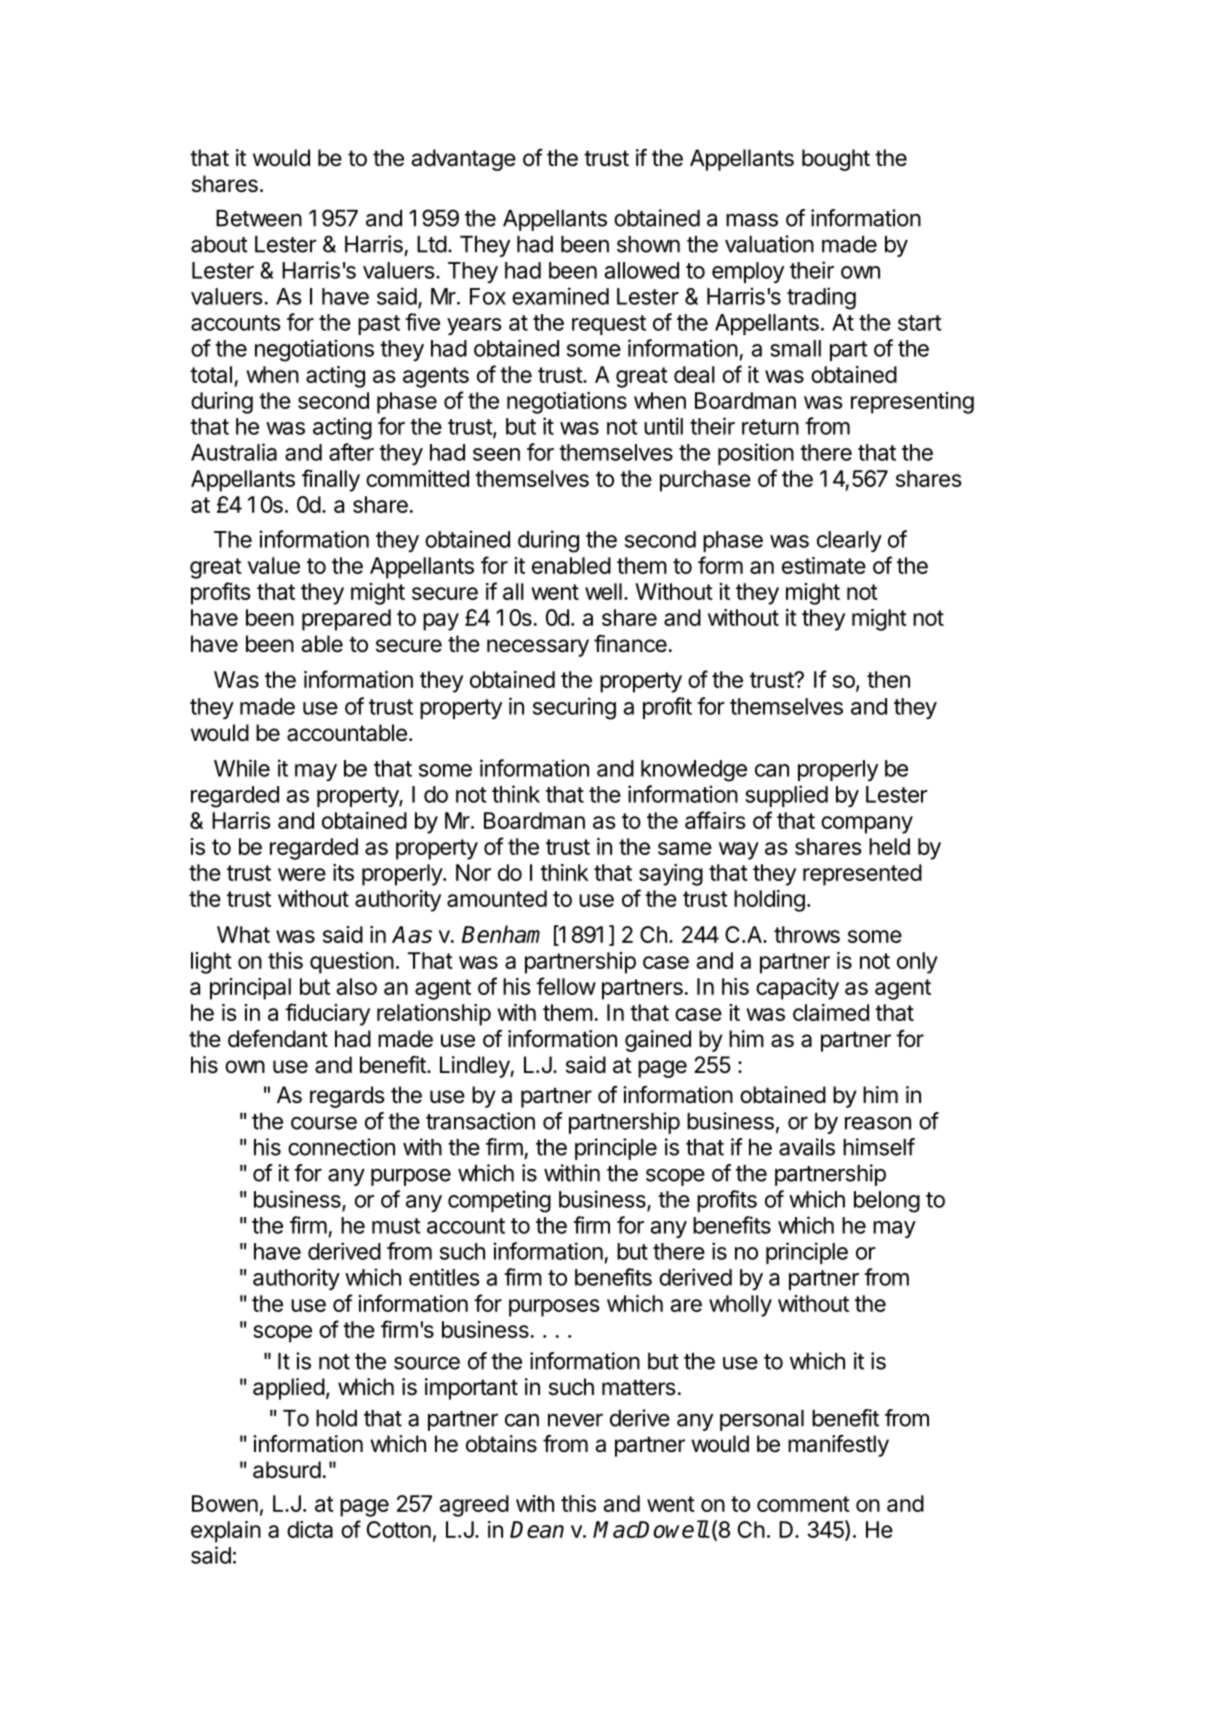 This page has width=1216, height=1721. Describe the element at coordinates (497, 898) in the page. I see `amounted` at that location.
